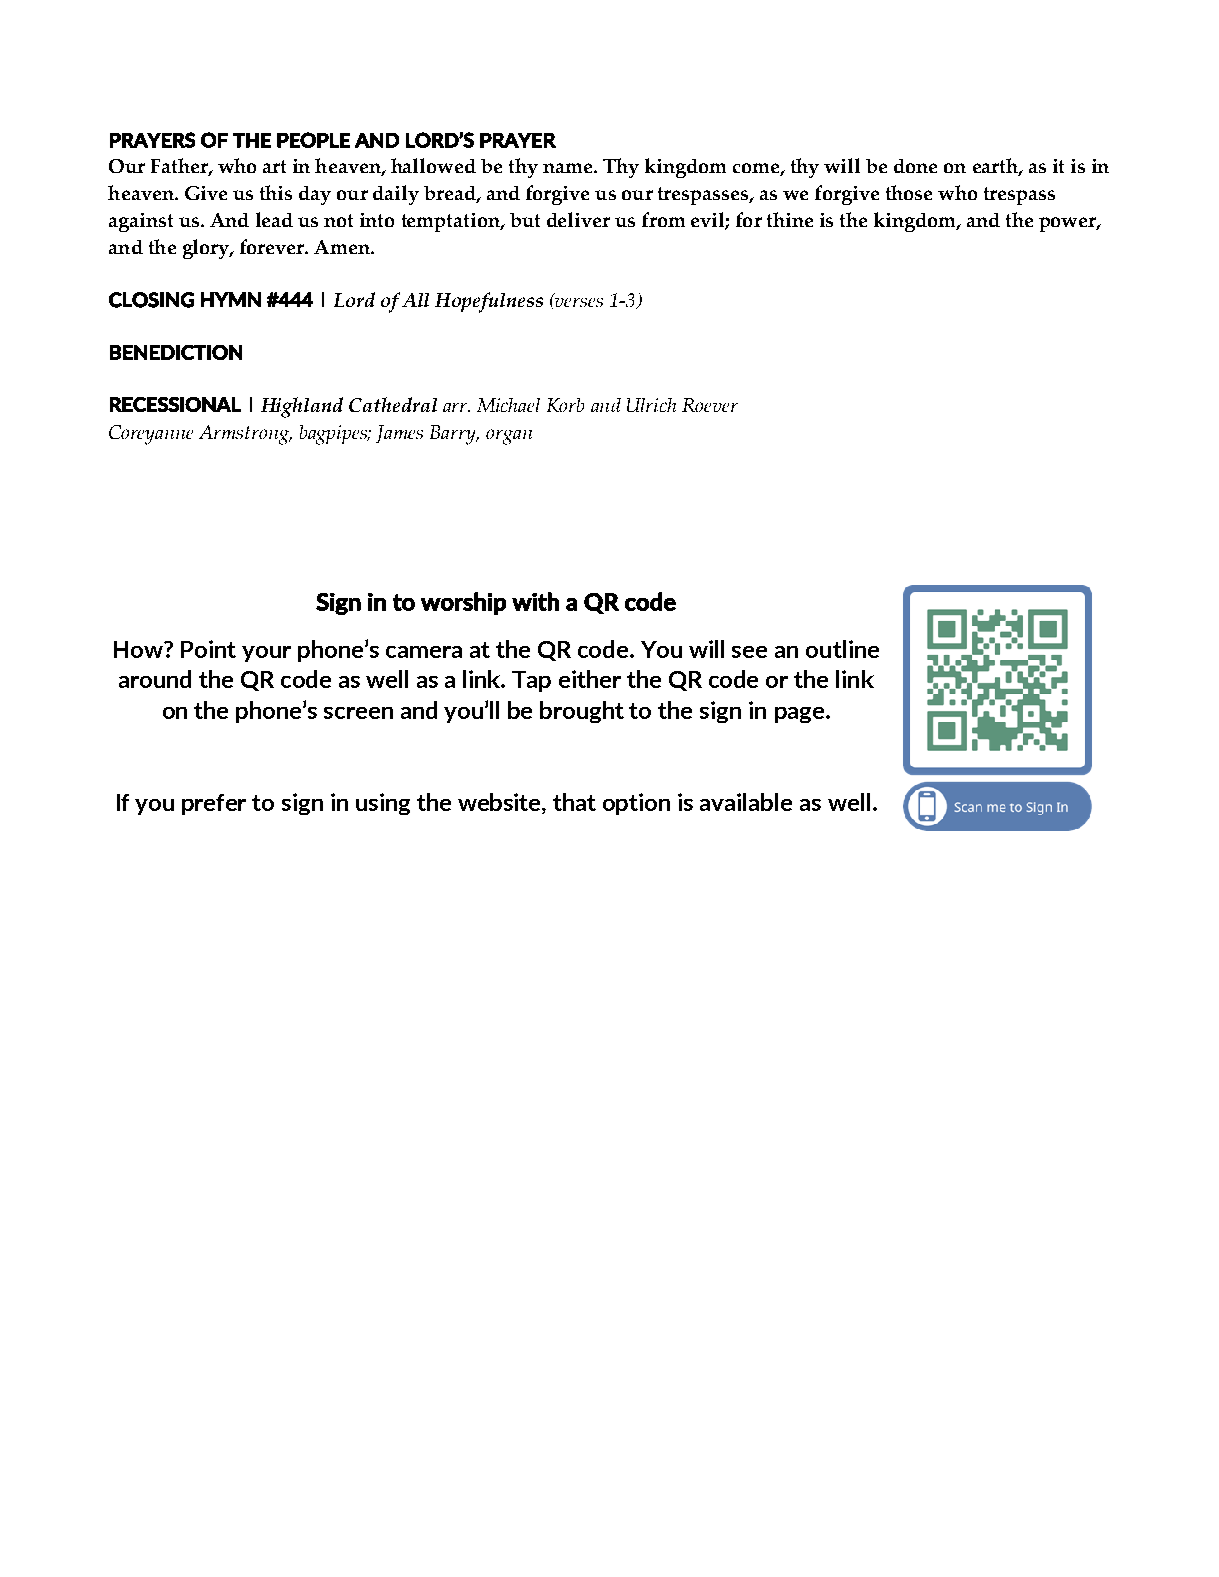 This document has height=1577, width=1219. Describe the element at coordinates (535, 601) in the document. I see `with` at that location.
